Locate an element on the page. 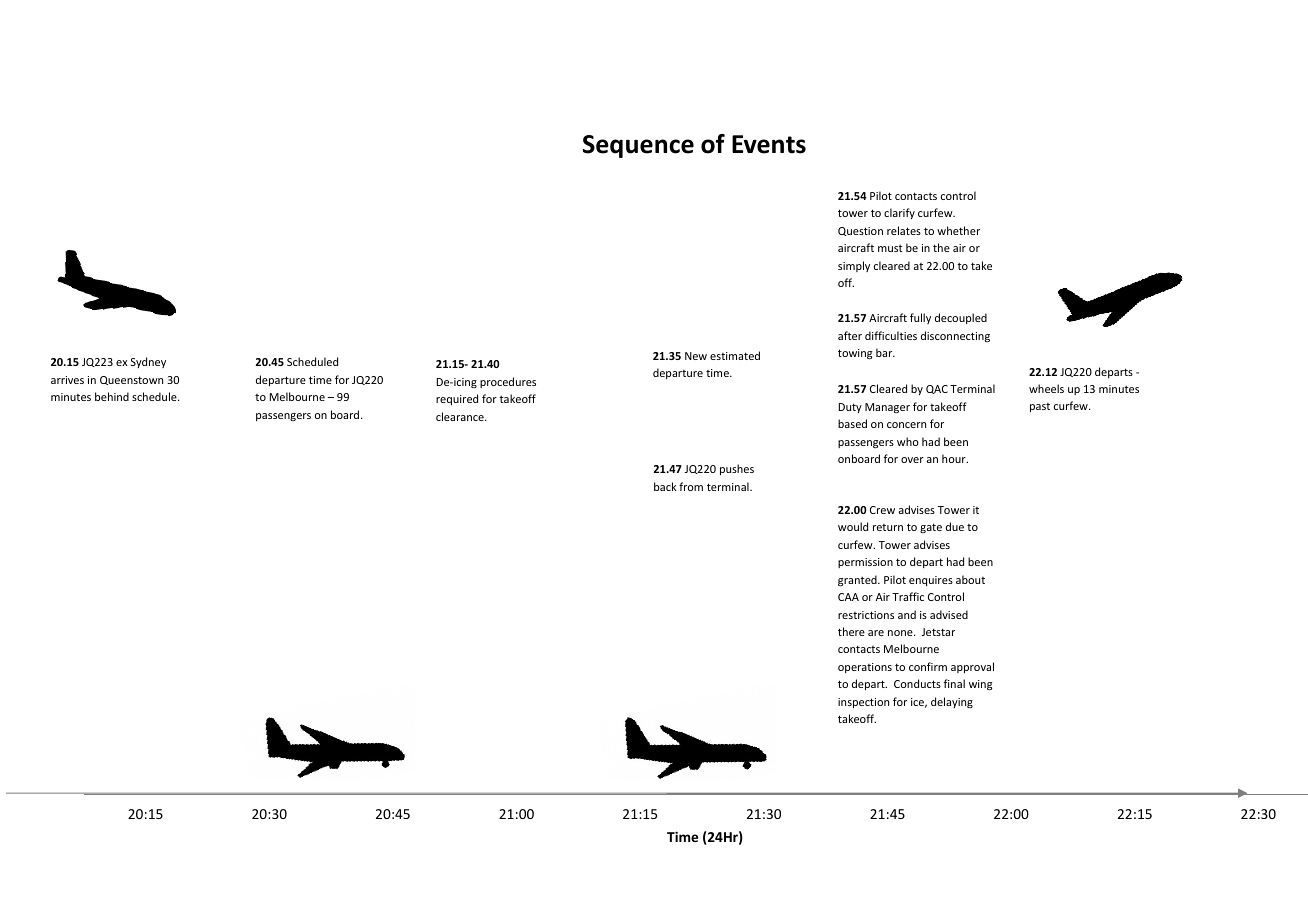 The image size is (1308, 924). Sydney is located at coordinates (148, 362).
